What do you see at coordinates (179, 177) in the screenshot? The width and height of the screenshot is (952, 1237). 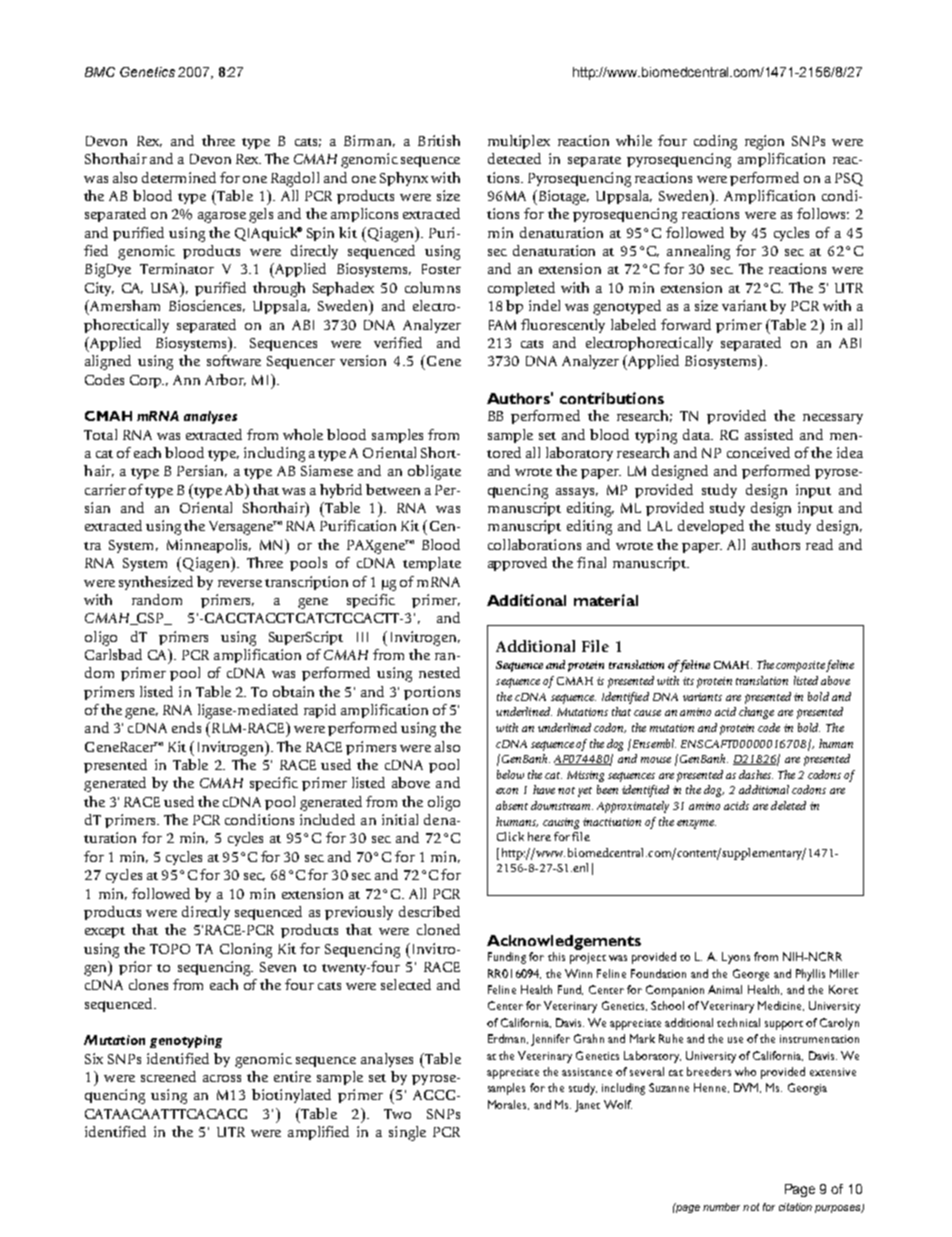 I see `determined` at bounding box center [179, 177].
